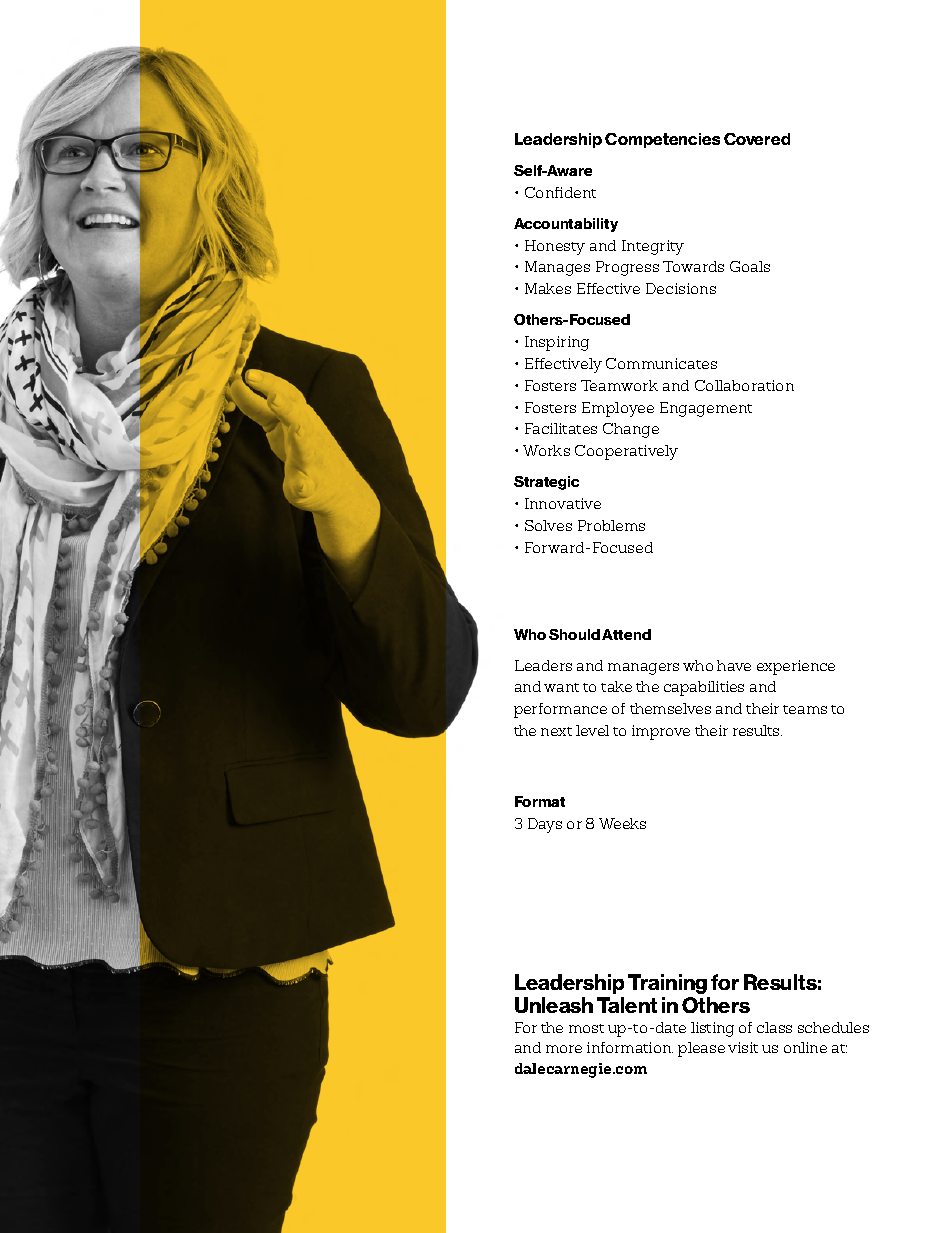 This screenshot has height=1233, width=952. I want to click on Competencies, so click(662, 140).
